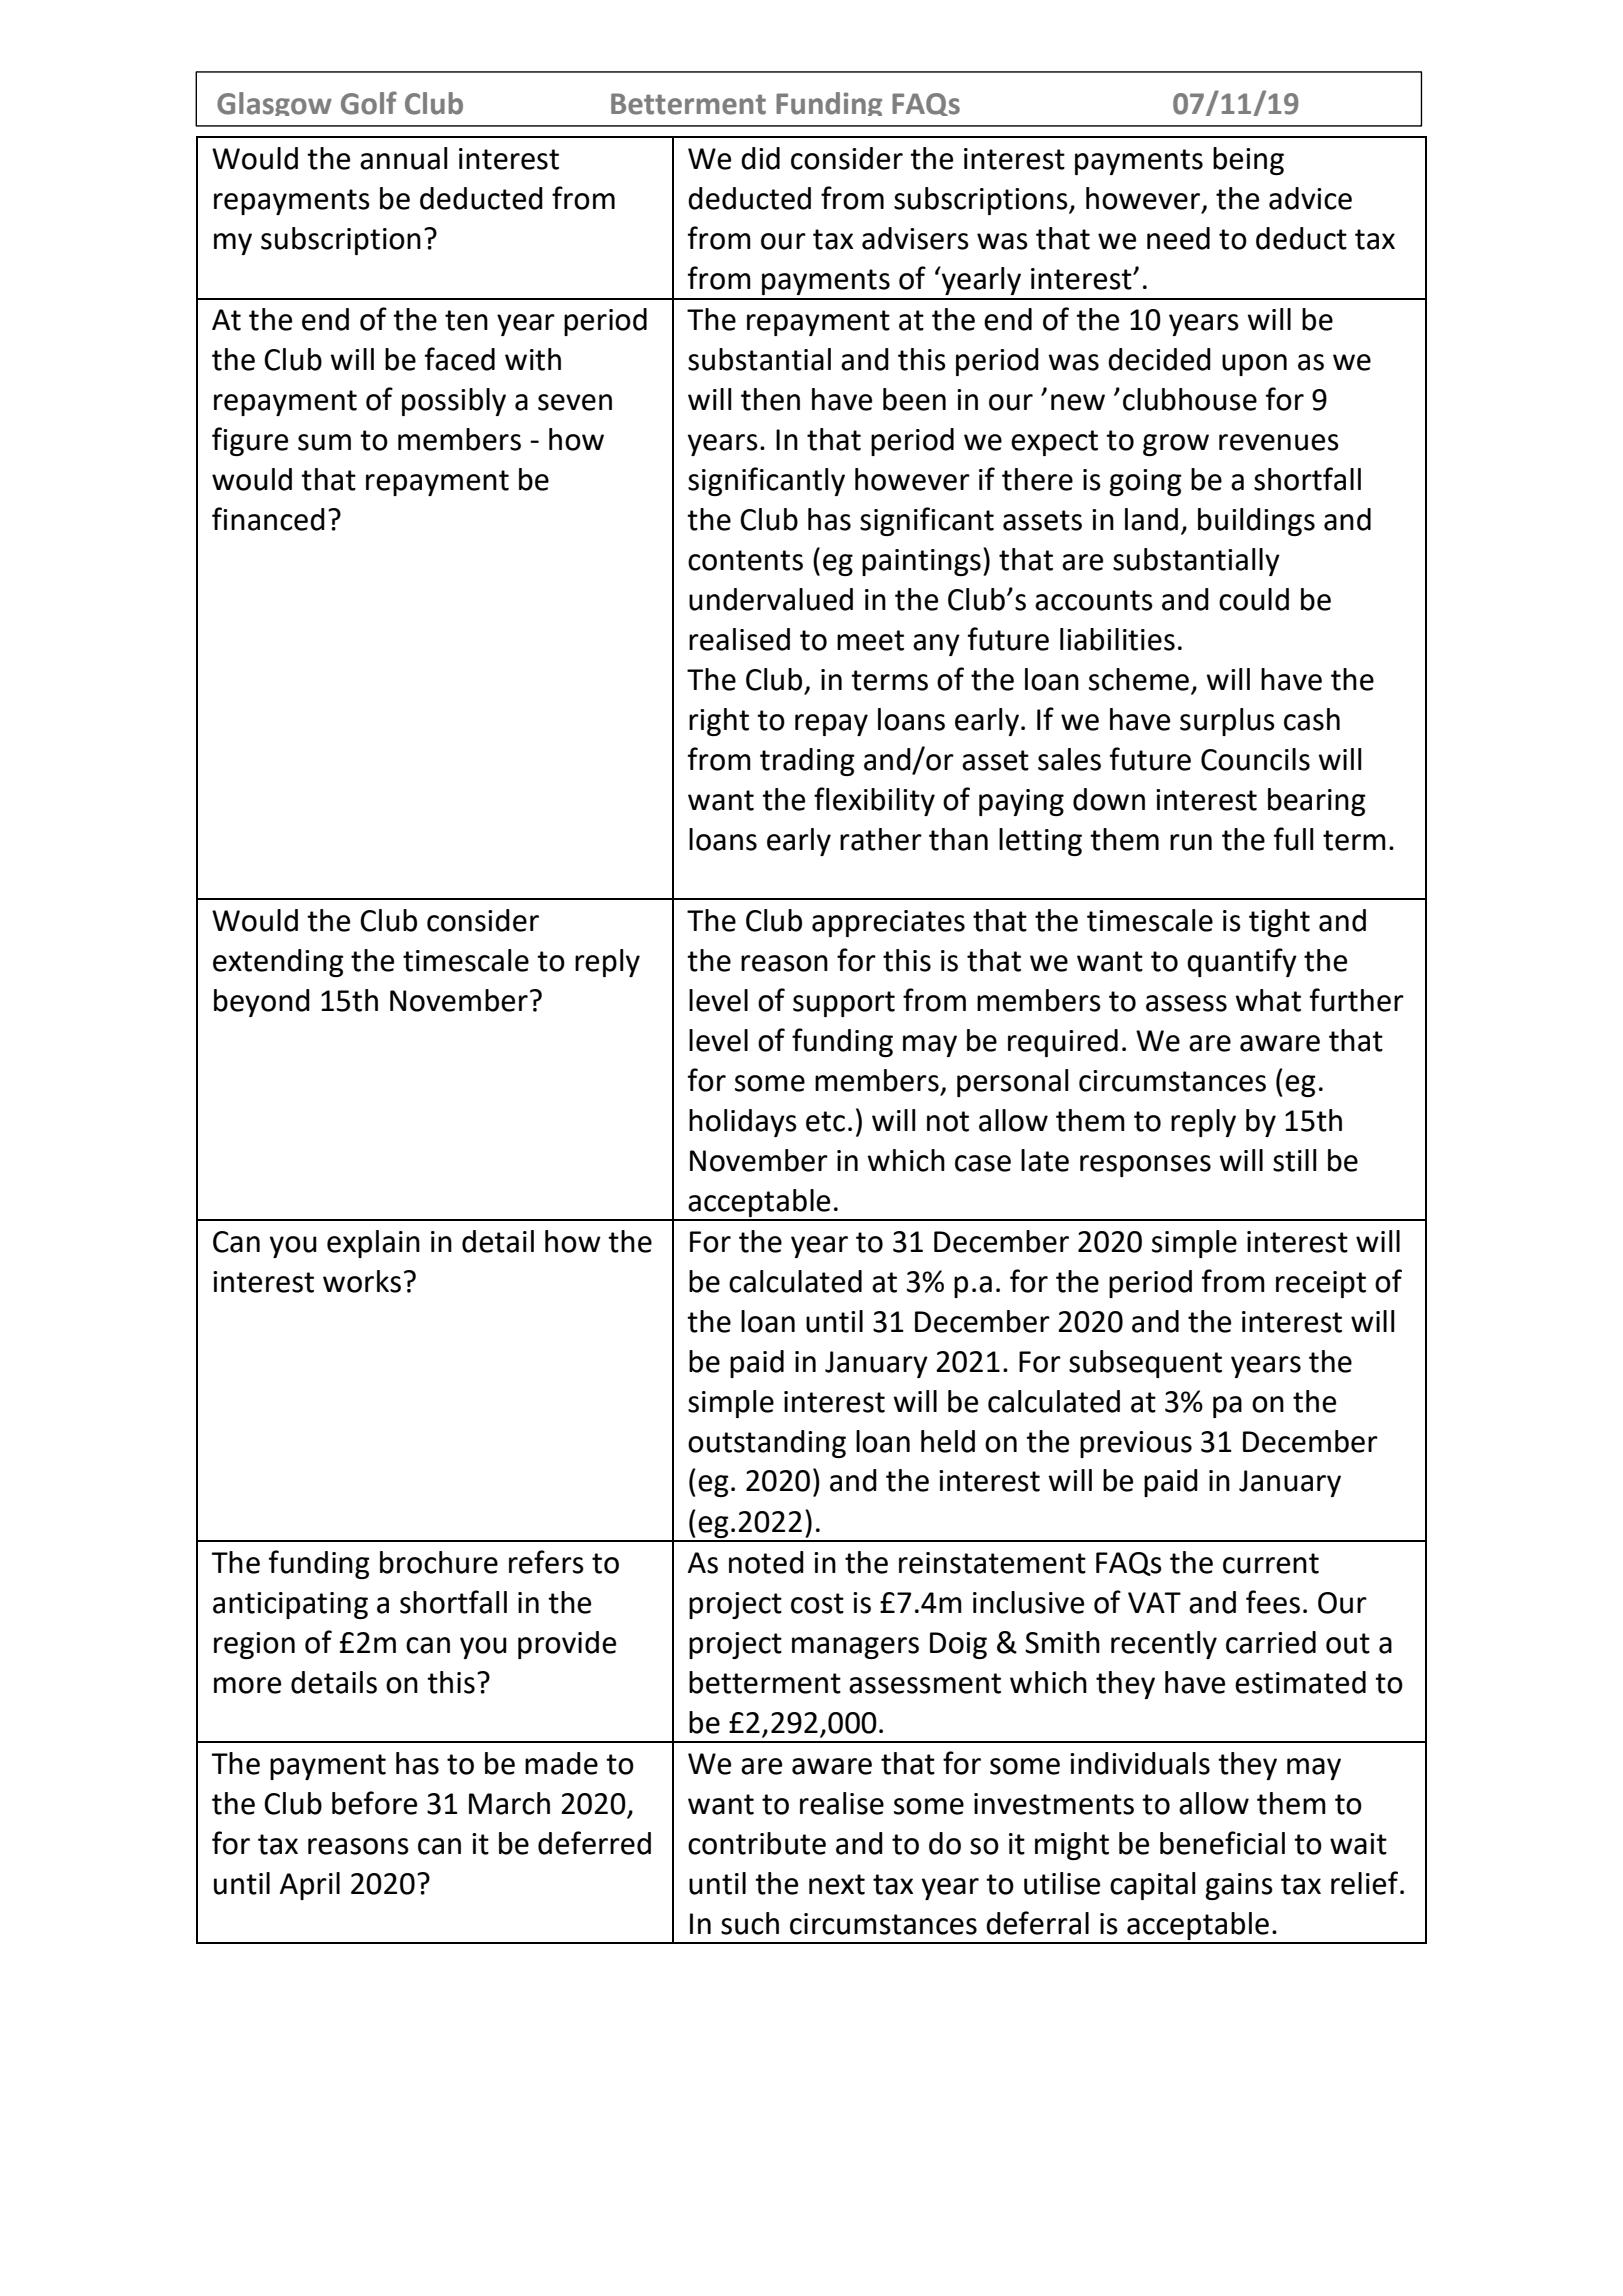 Image resolution: width=1623 pixels, height=2296 pixels. What do you see at coordinates (844, 1004) in the page?
I see `support` at bounding box center [844, 1004].
